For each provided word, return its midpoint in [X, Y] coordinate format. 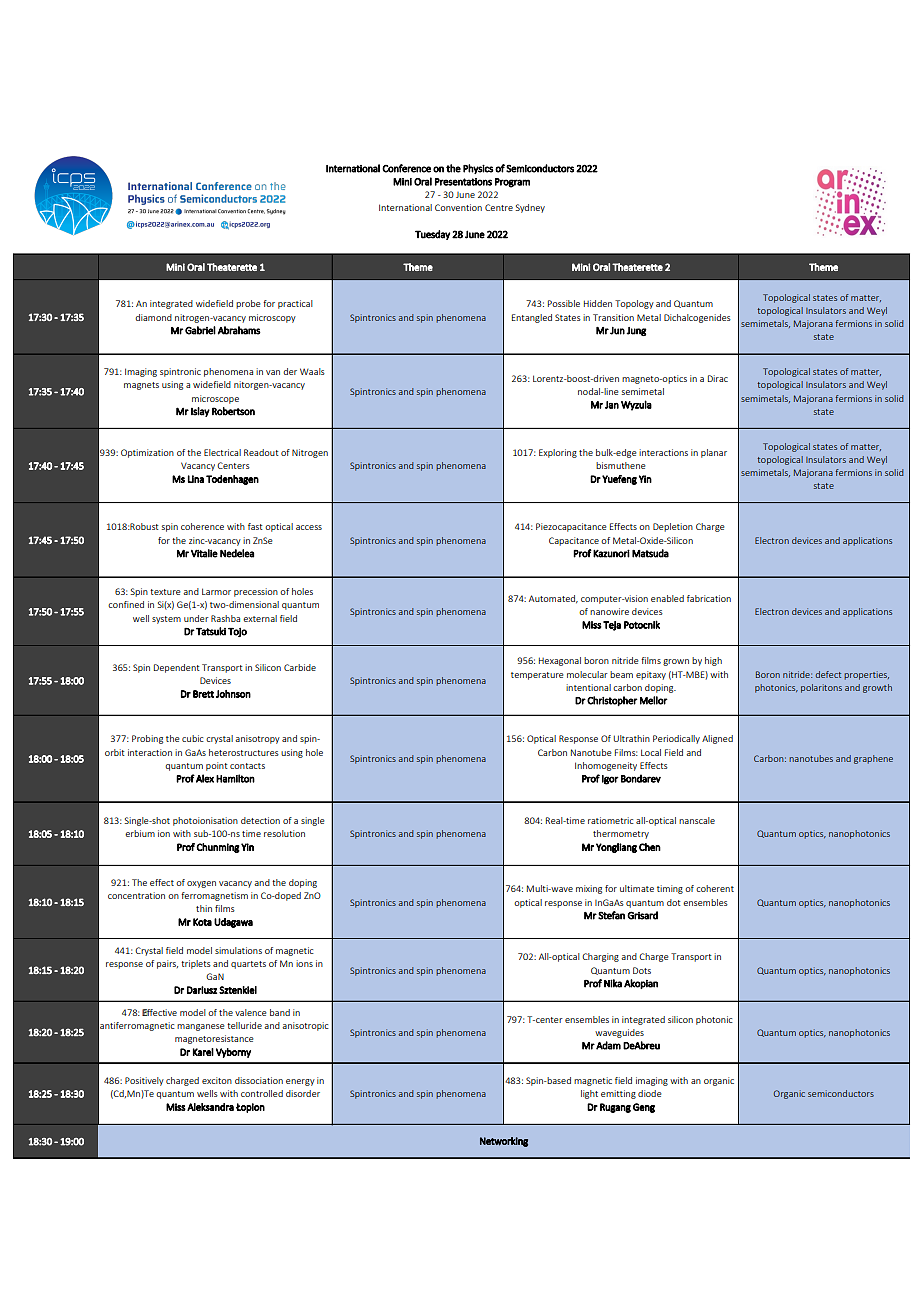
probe [248, 304]
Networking [504, 1142]
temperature [537, 676]
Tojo [237, 632]
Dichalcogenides [697, 318]
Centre [499, 207]
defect [828, 674]
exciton [217, 1080]
